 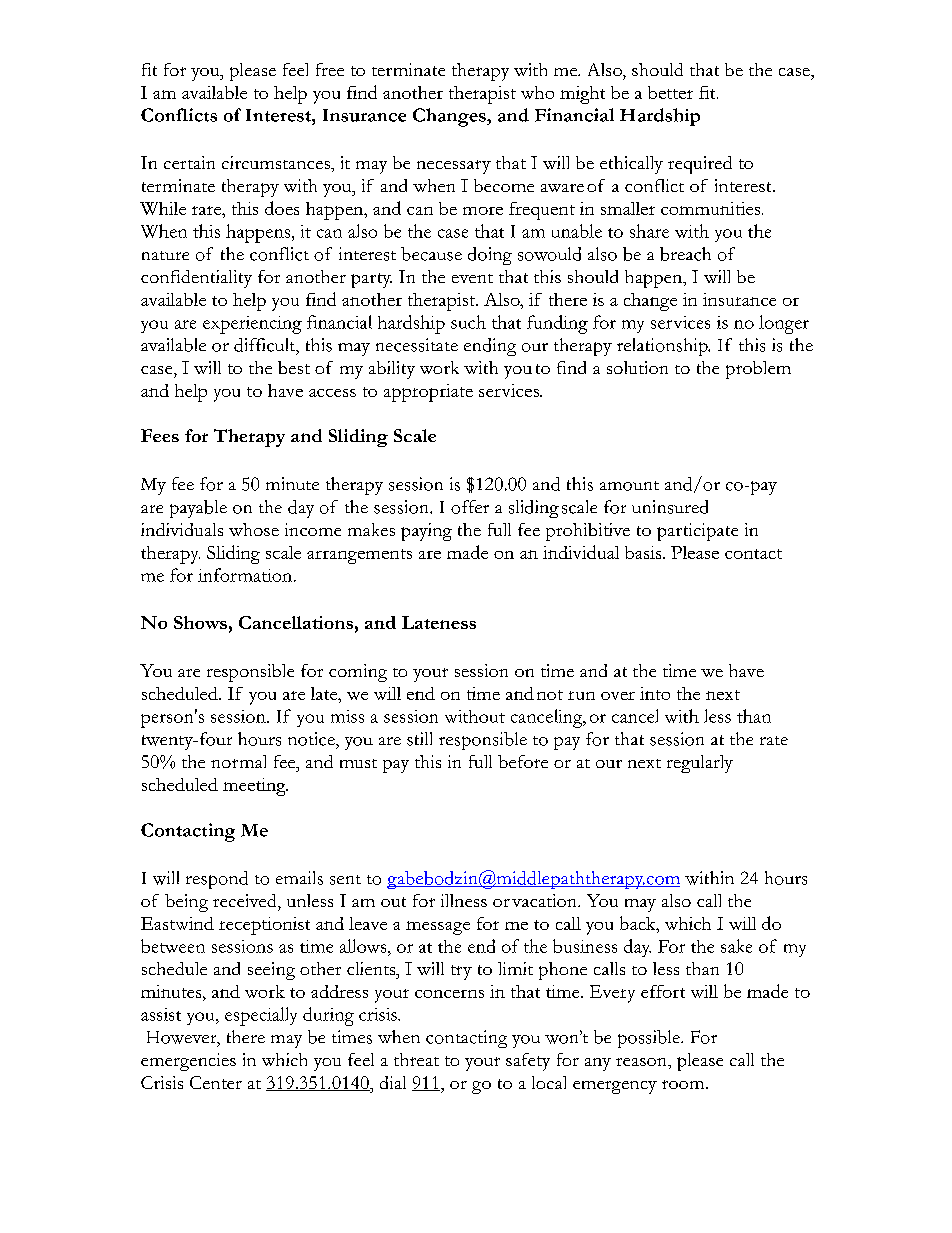 I want to click on paying, so click(x=426, y=532).
